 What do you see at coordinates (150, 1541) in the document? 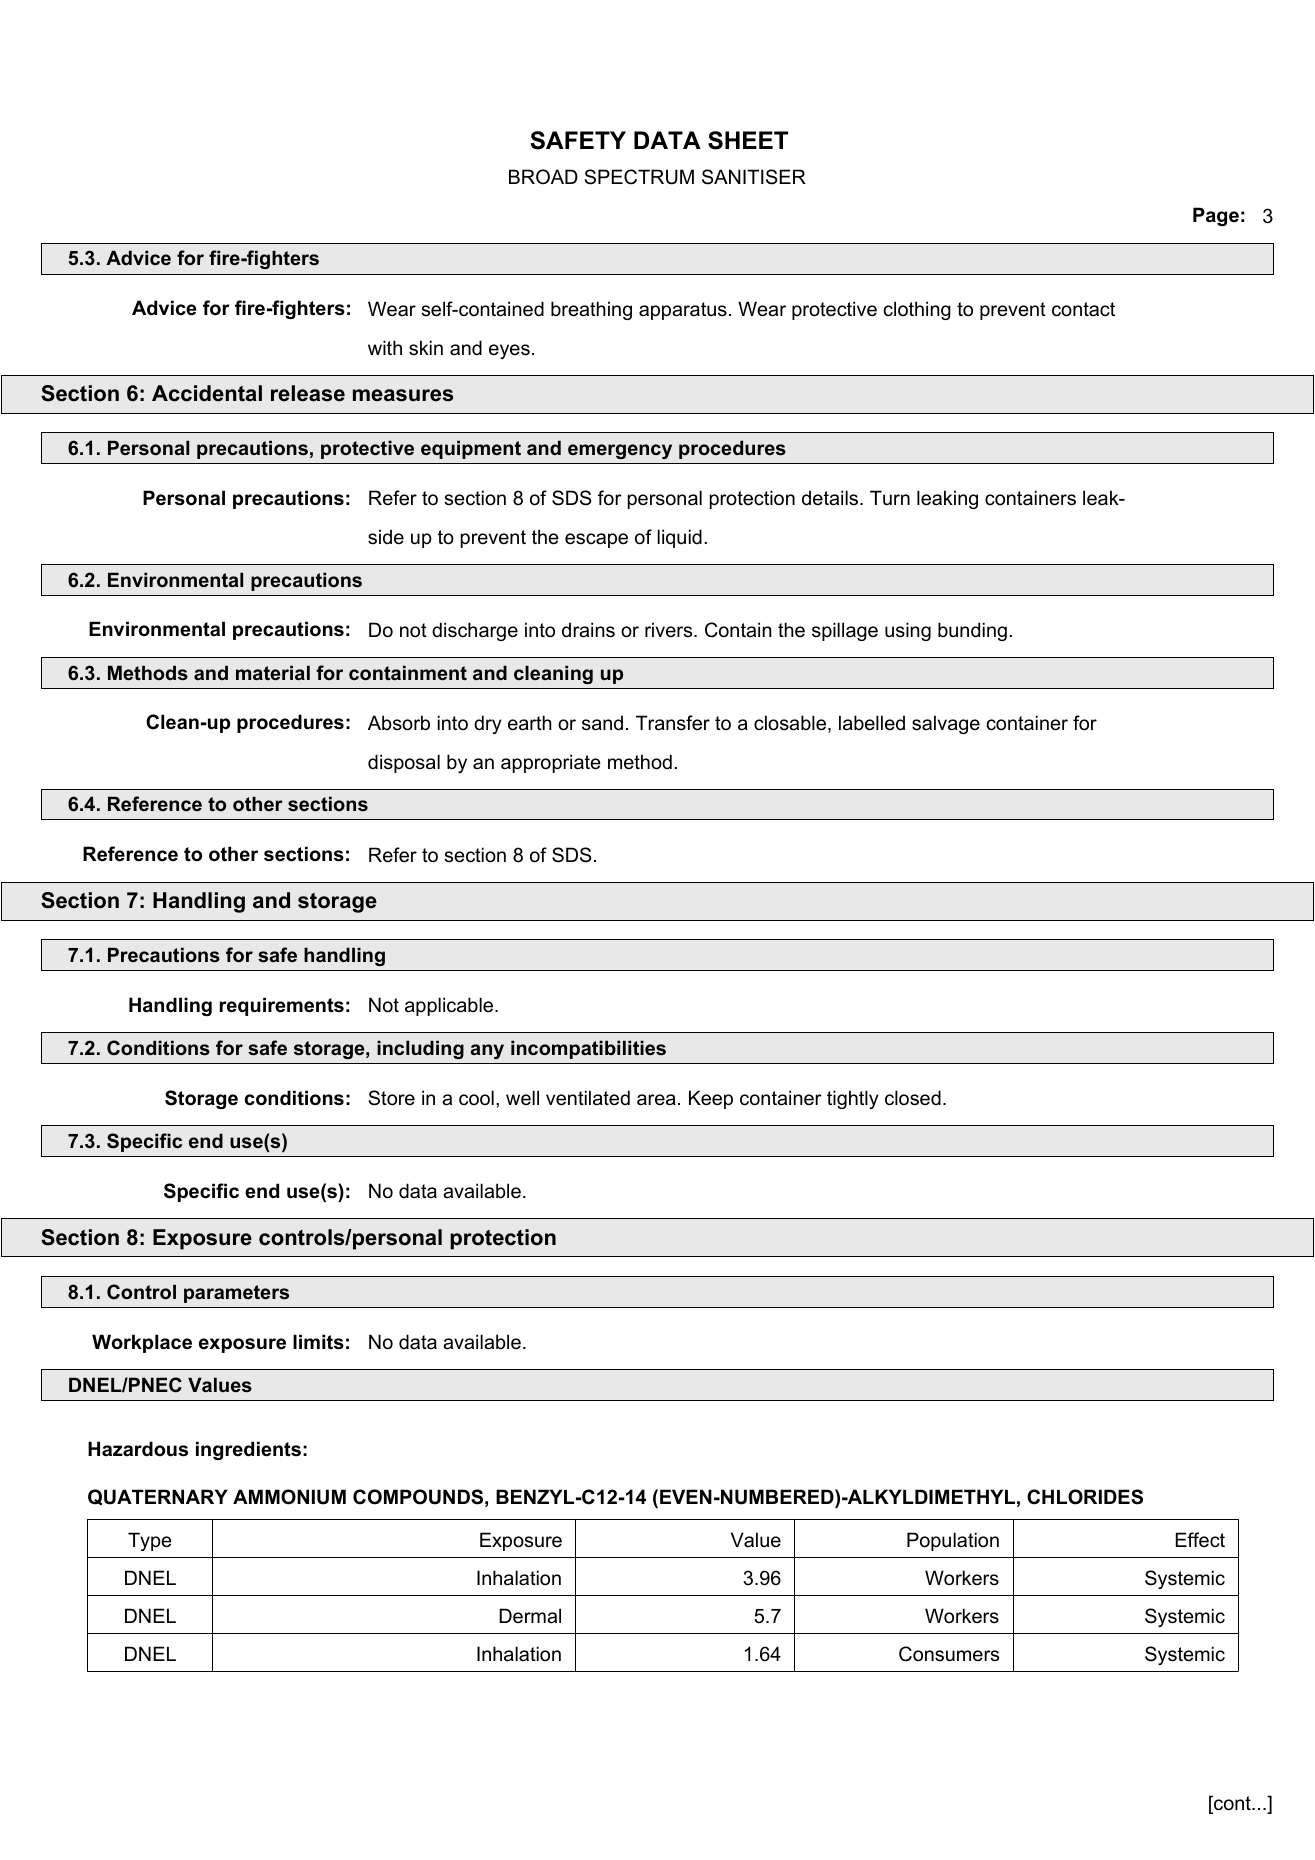
I see `Type` at bounding box center [150, 1541].
